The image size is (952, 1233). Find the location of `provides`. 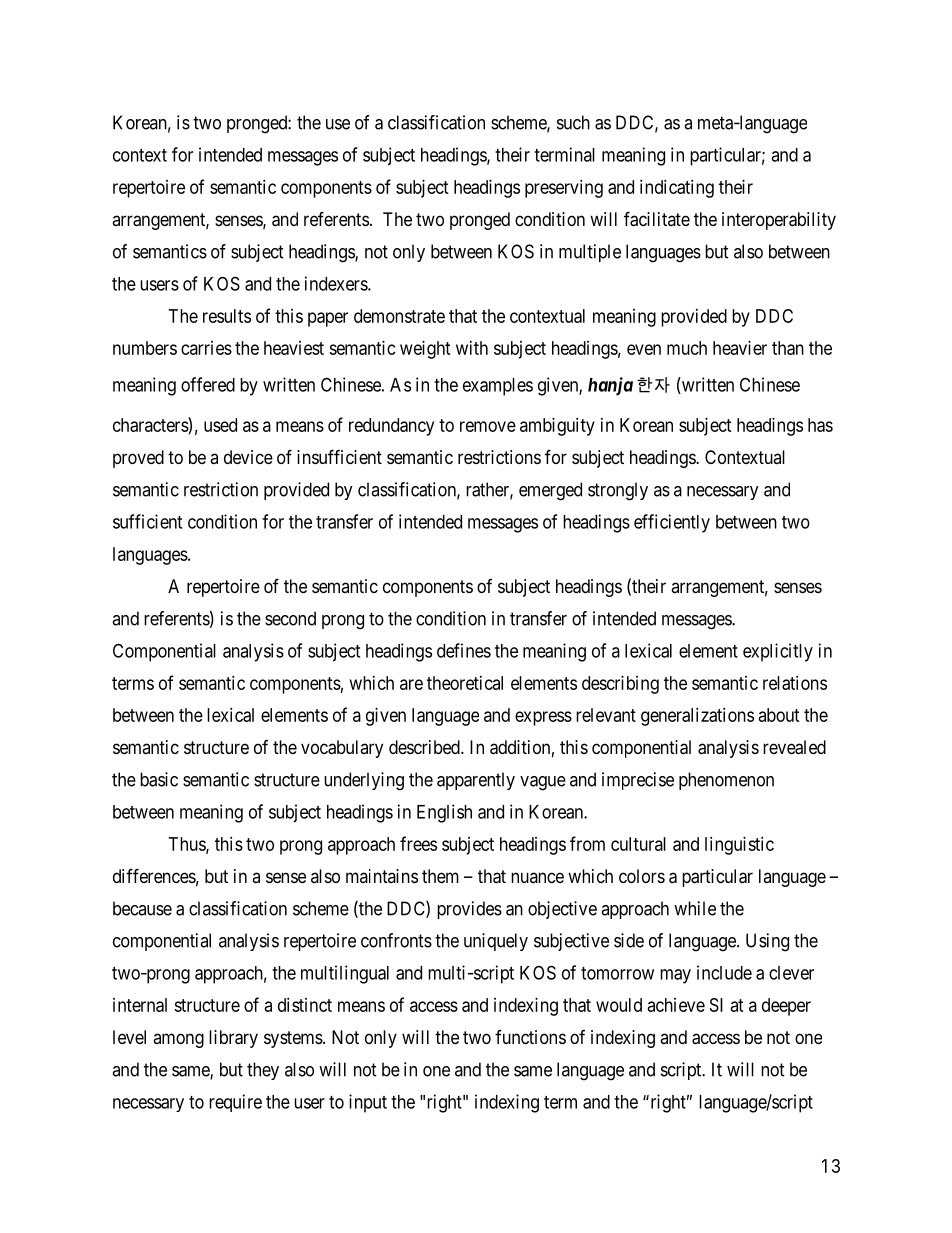

provides is located at coordinates (469, 910).
